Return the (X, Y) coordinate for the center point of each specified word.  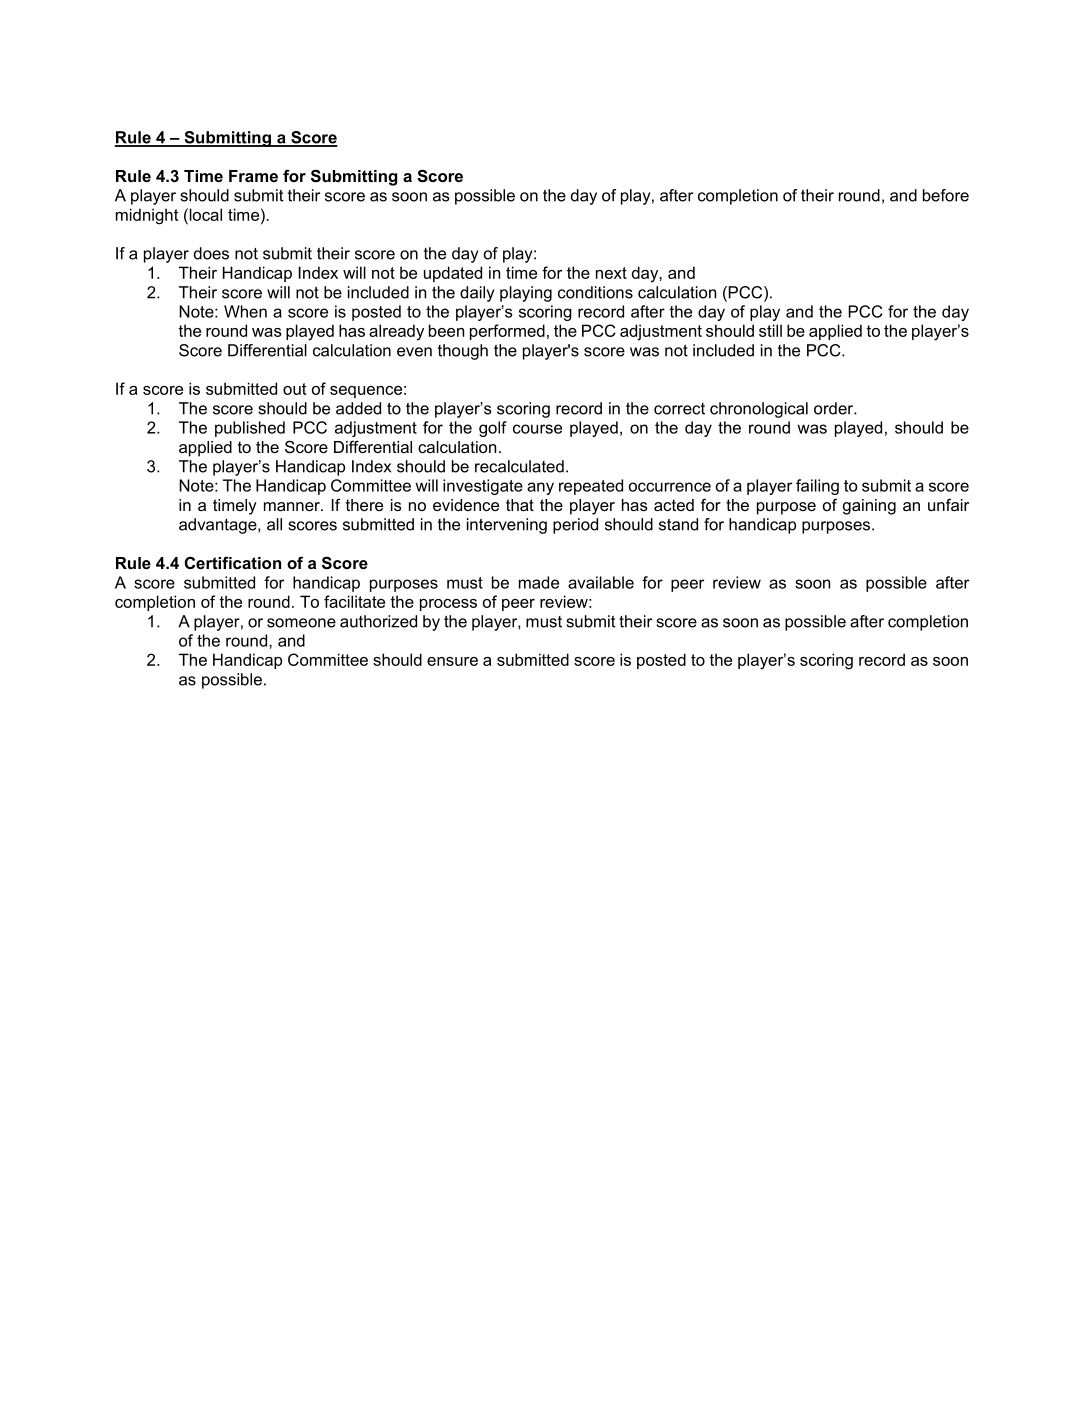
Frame (253, 176)
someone (301, 623)
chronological (759, 410)
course (537, 429)
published (250, 429)
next (611, 273)
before (946, 195)
